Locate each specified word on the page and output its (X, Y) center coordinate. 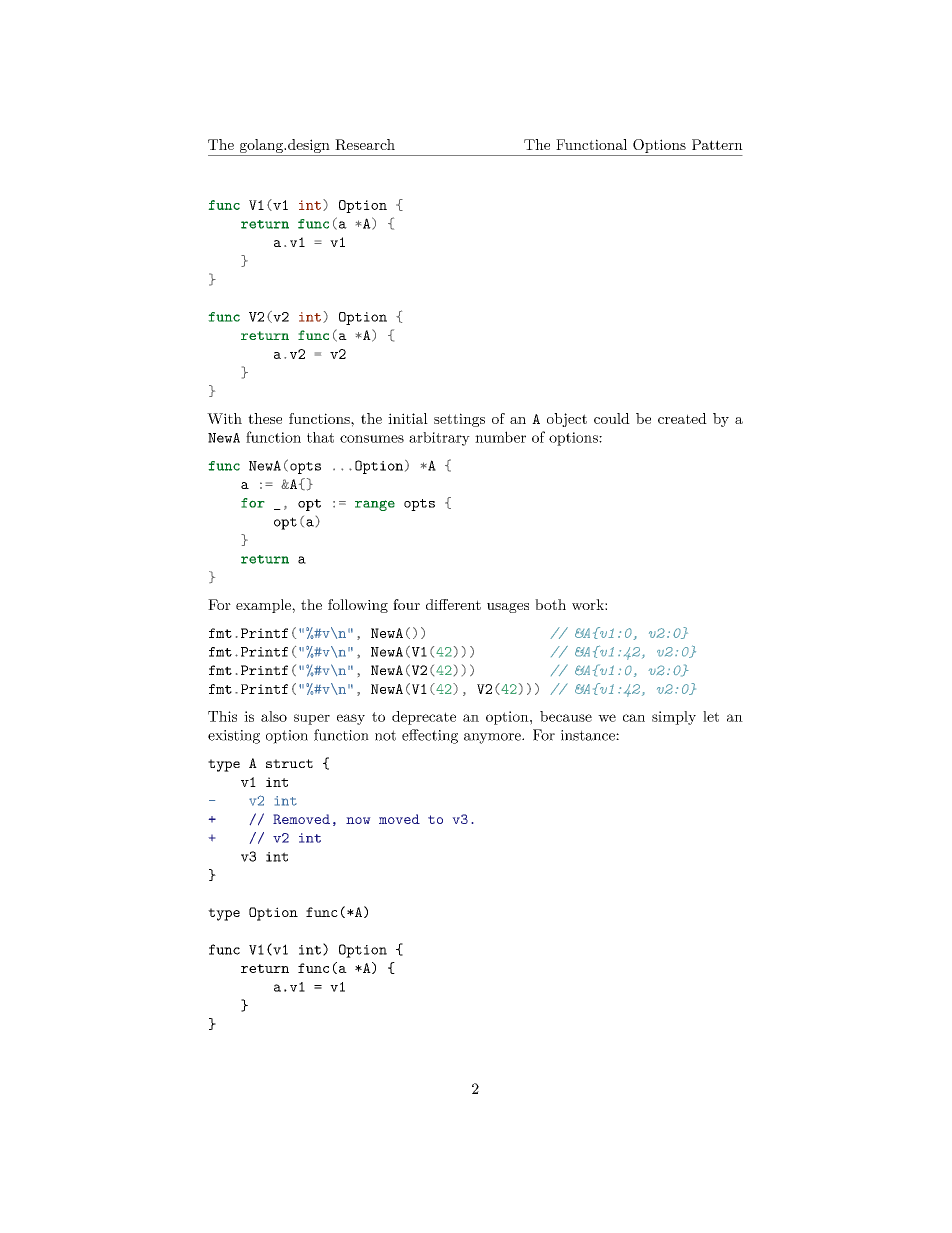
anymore (493, 738)
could (612, 418)
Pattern (717, 144)
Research (365, 144)
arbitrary (439, 439)
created (682, 418)
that (320, 437)
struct (289, 763)
